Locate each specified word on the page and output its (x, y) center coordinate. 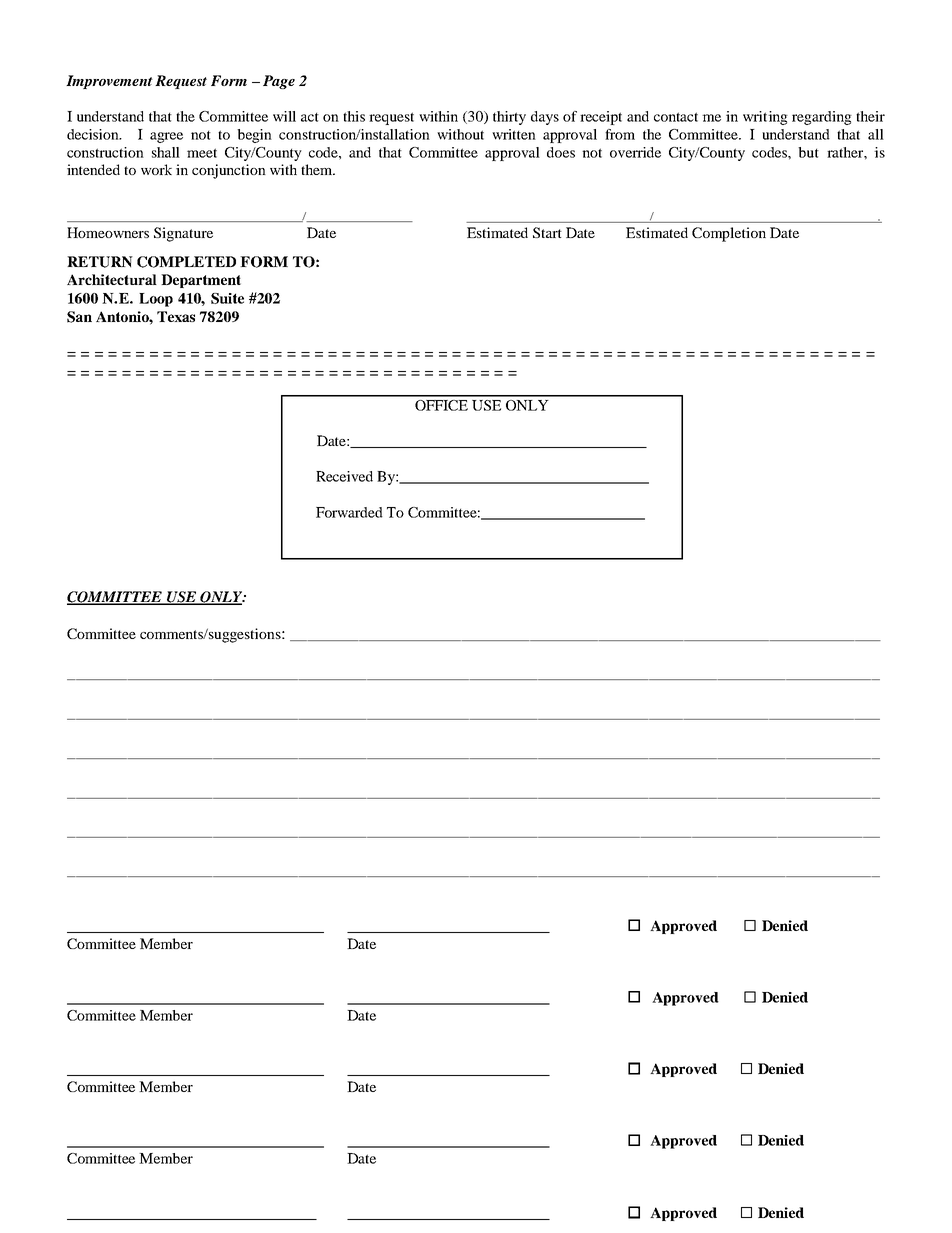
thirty (509, 118)
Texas (176, 316)
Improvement (109, 82)
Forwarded (349, 512)
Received (344, 476)
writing (765, 118)
